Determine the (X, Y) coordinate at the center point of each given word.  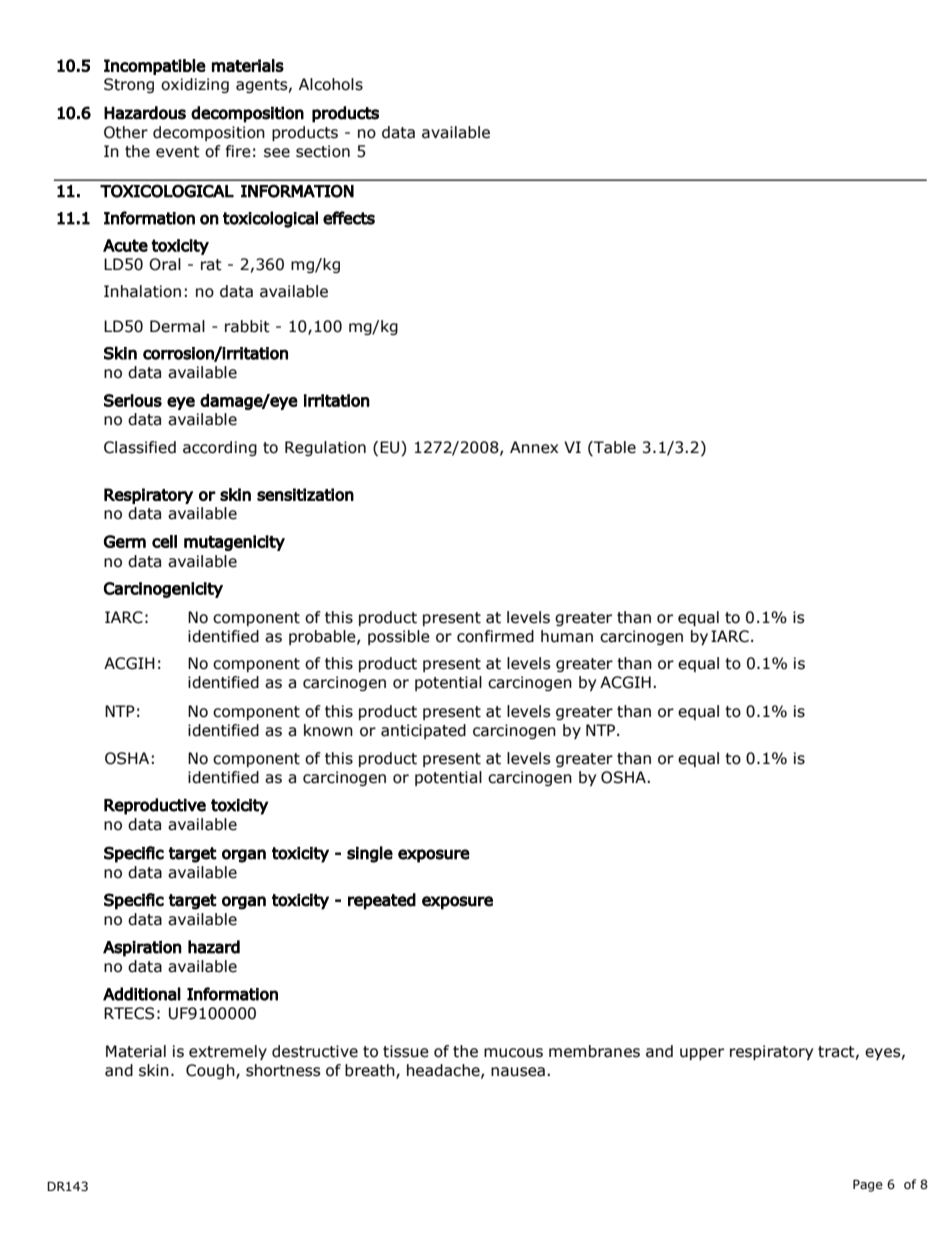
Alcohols (331, 84)
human (567, 636)
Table (614, 448)
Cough (211, 1071)
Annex (534, 447)
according (220, 448)
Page (868, 1185)
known (328, 730)
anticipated (423, 731)
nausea (518, 1072)
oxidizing (195, 85)
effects (349, 218)
